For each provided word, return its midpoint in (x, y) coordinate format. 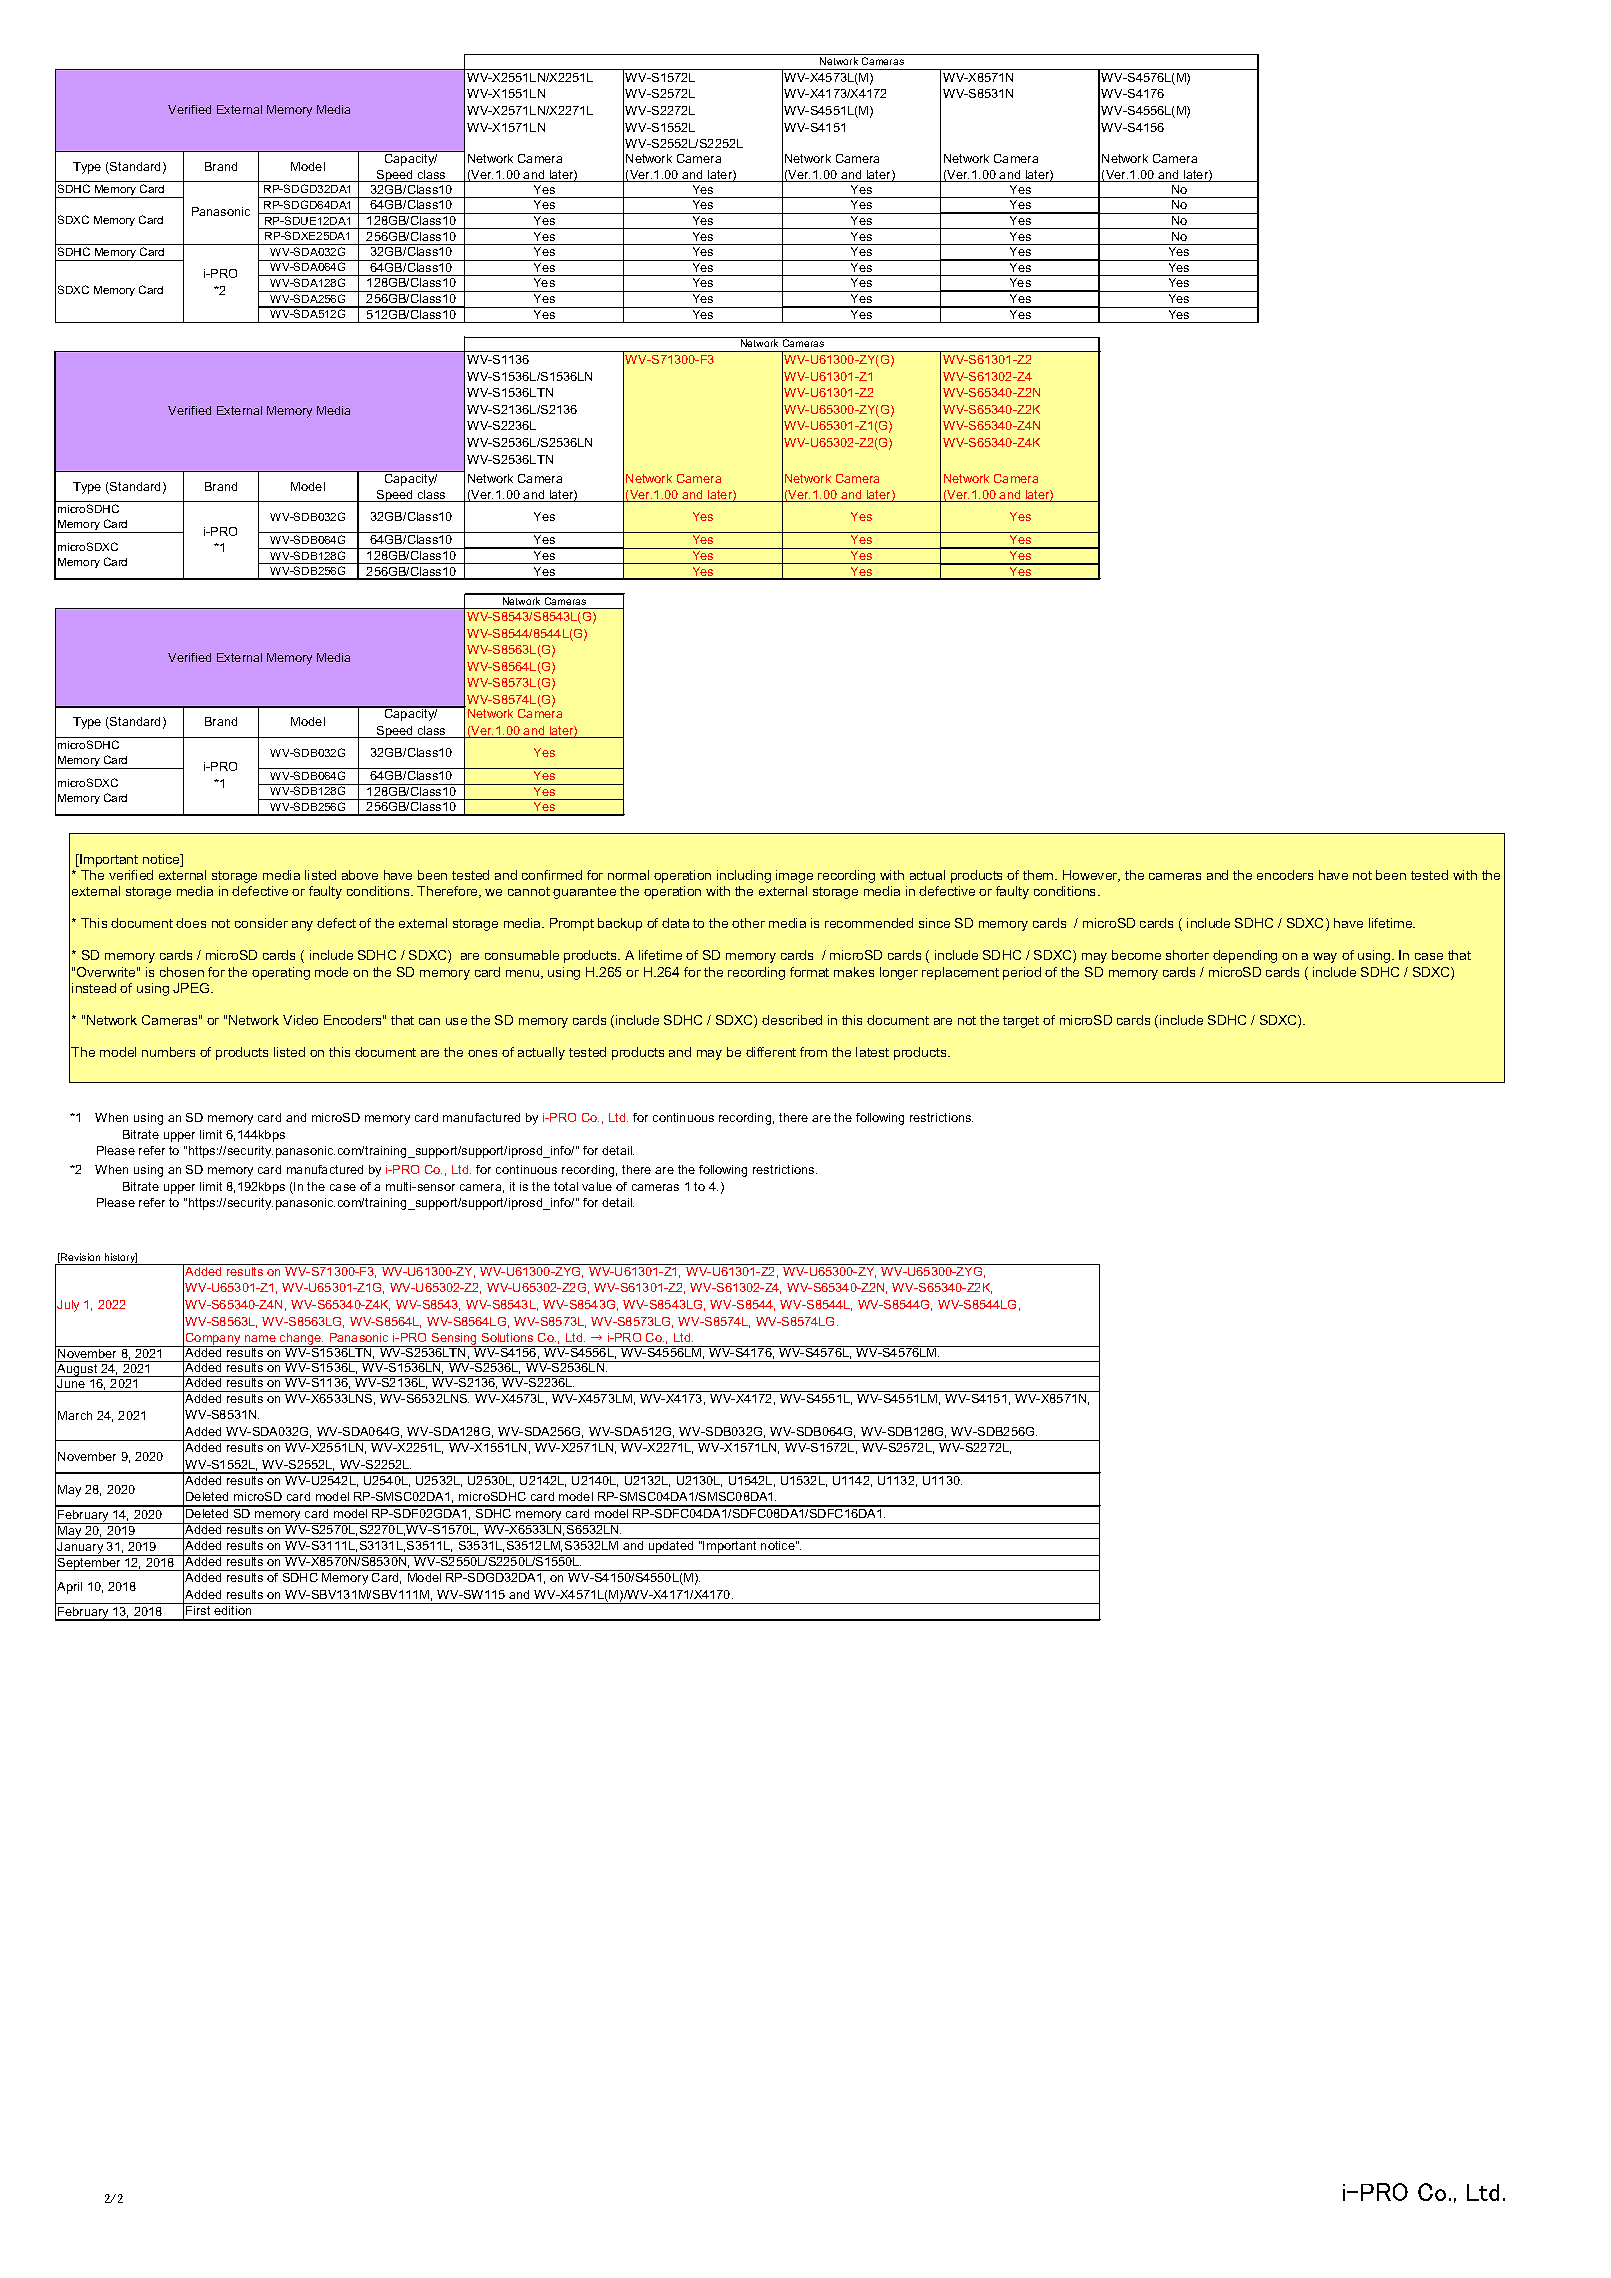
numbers (168, 1052)
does (191, 923)
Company (213, 1340)
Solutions (507, 1337)
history (120, 1259)
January (81, 1549)
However (1091, 876)
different (771, 1052)
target (1021, 1022)
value (597, 1186)
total (566, 1186)
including (744, 876)
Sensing (455, 1340)
